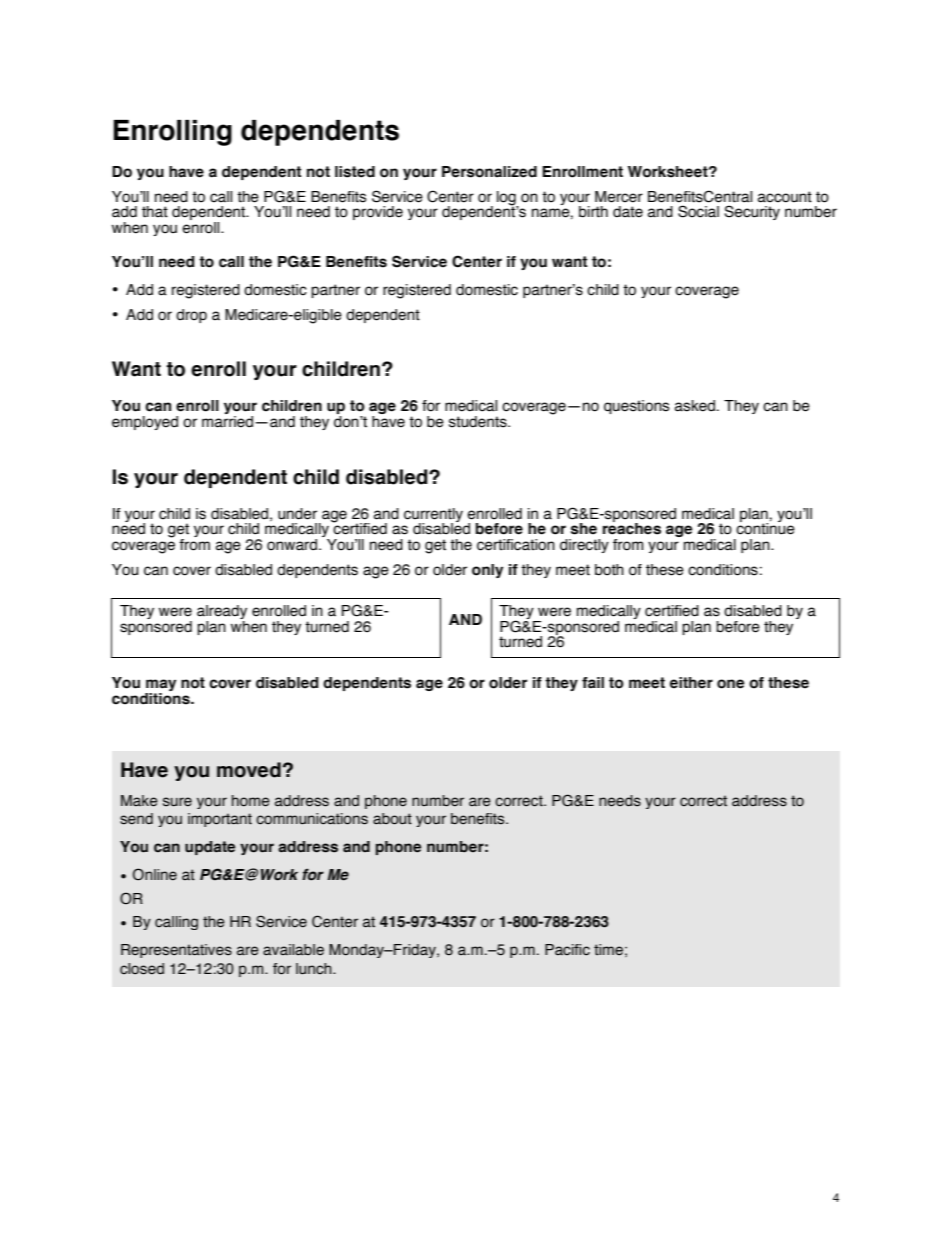 The image size is (952, 1233). Describe the element at coordinates (392, 819) in the document. I see `about` at that location.
